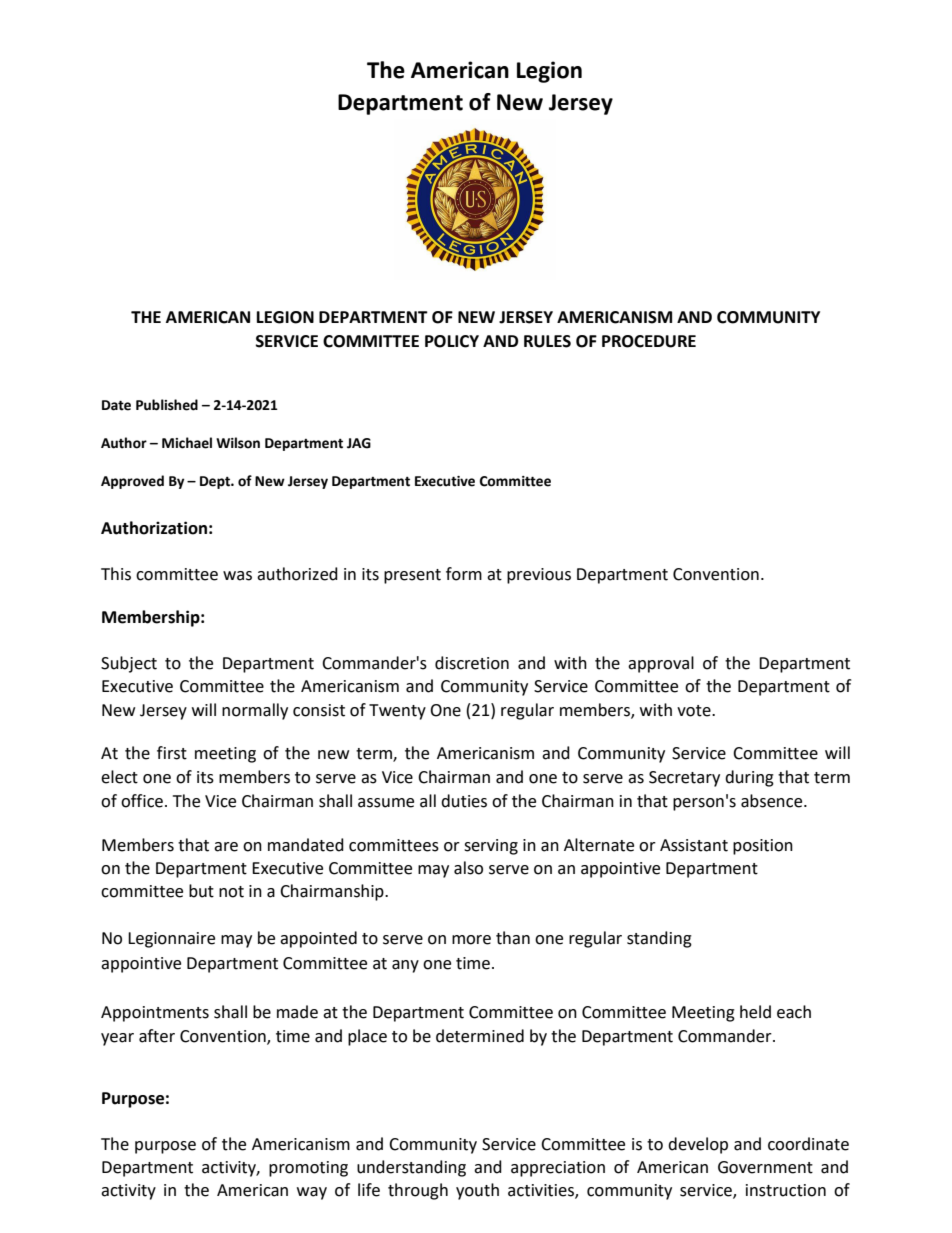 The image size is (952, 1233). What do you see at coordinates (464, 801) in the image?
I see `duties` at bounding box center [464, 801].
